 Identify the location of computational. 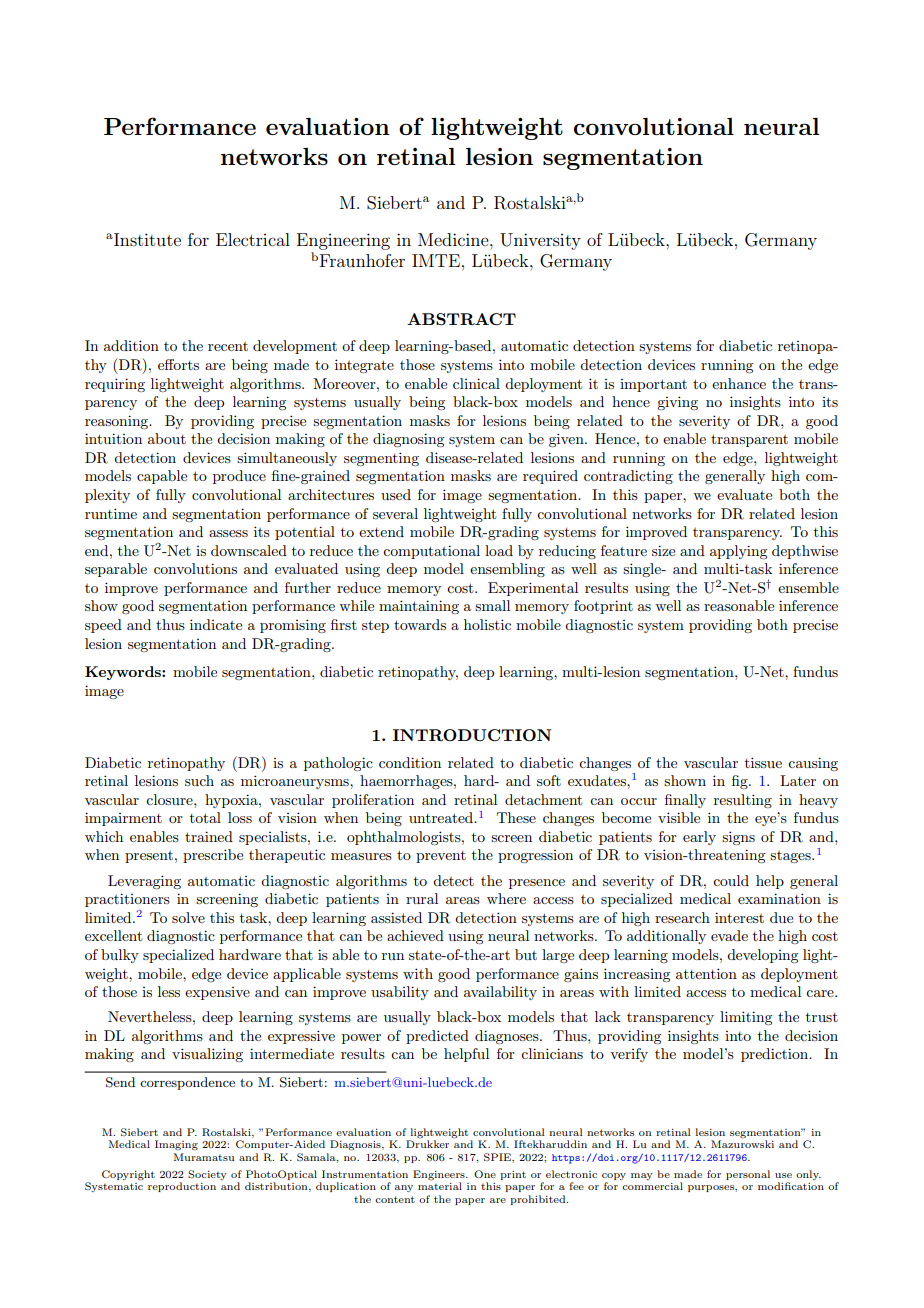
(431, 552).
